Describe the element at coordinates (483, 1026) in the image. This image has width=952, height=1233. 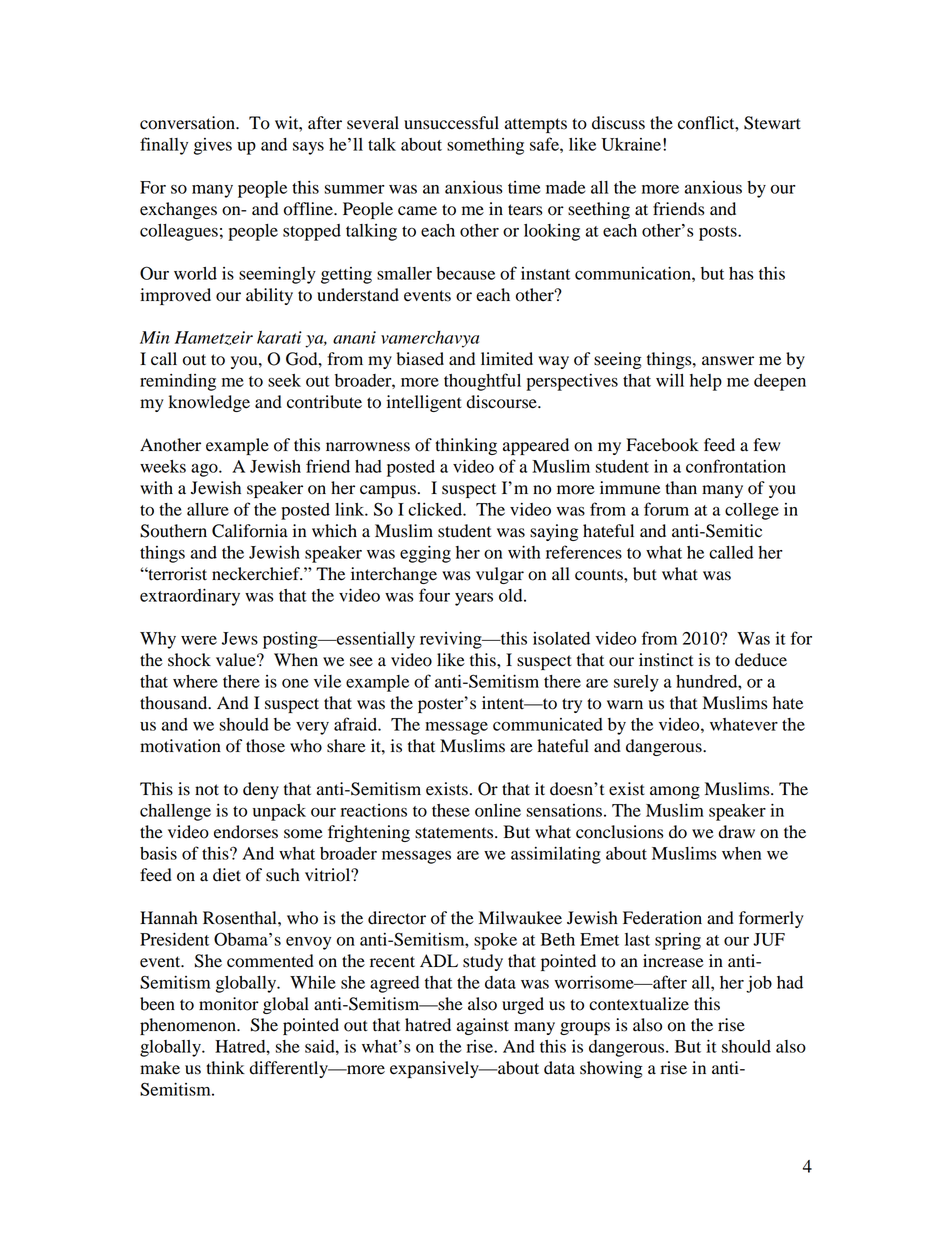
I see `against` at that location.
